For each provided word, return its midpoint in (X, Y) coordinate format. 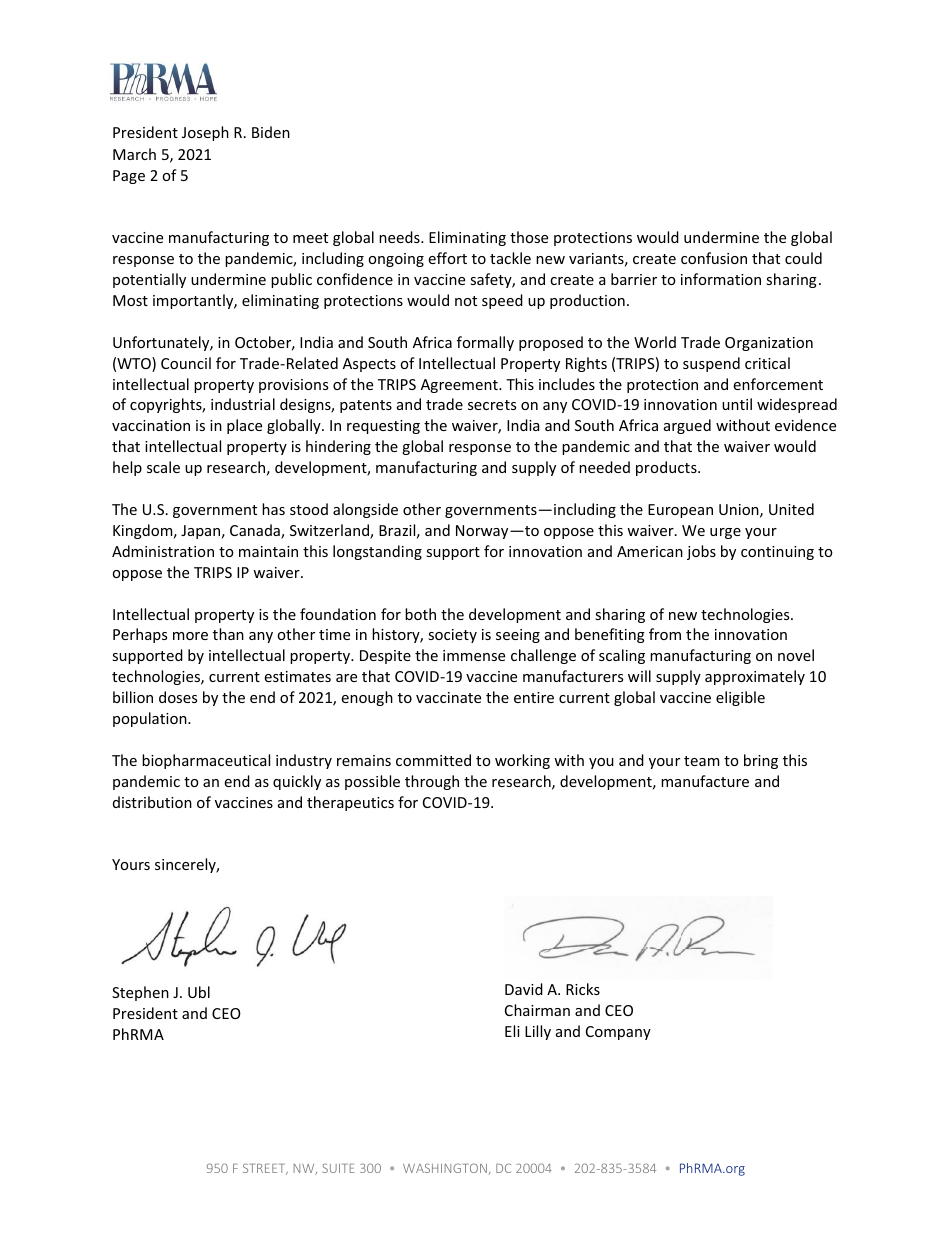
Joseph (205, 133)
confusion (714, 258)
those (529, 237)
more (190, 636)
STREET (265, 1169)
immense (474, 655)
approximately (755, 677)
